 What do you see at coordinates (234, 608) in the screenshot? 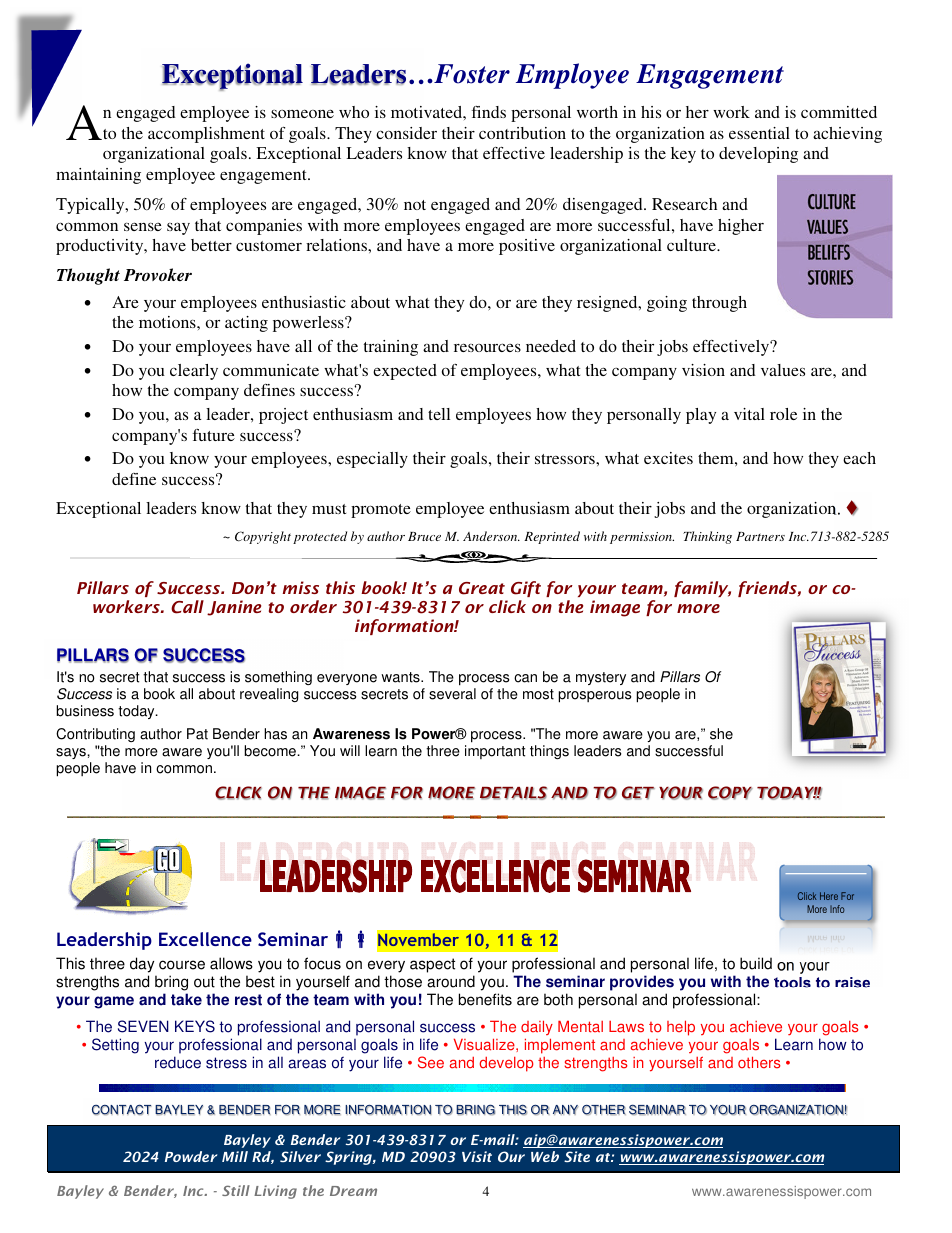
I see `Janine` at bounding box center [234, 608].
